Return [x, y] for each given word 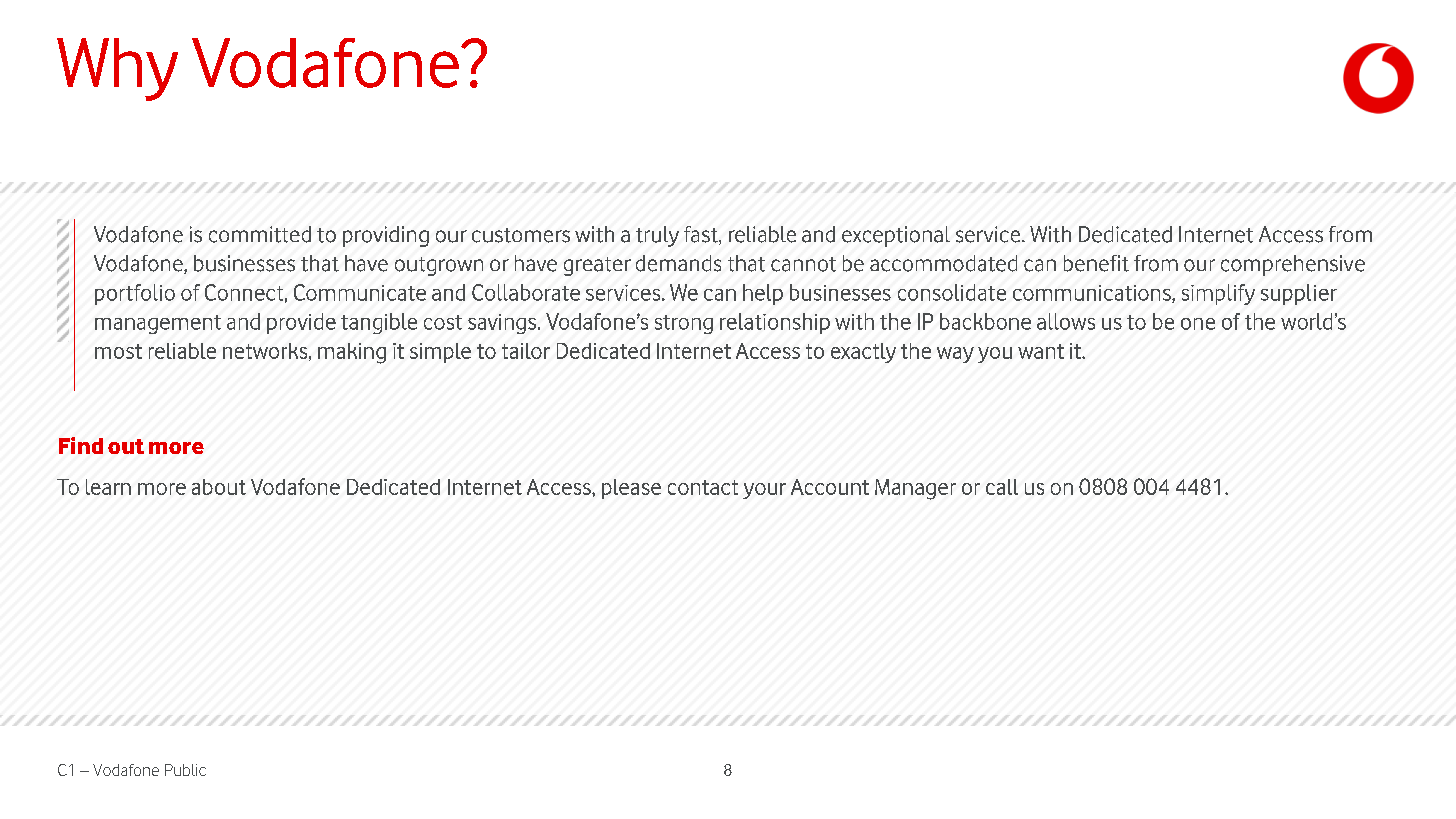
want [1041, 351]
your [764, 491]
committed [260, 234]
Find [81, 445]
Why [117, 69]
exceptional [896, 236]
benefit [1096, 263]
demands [678, 263]
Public [185, 770]
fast [702, 235]
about [219, 487]
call [1002, 487]
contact [703, 487]
